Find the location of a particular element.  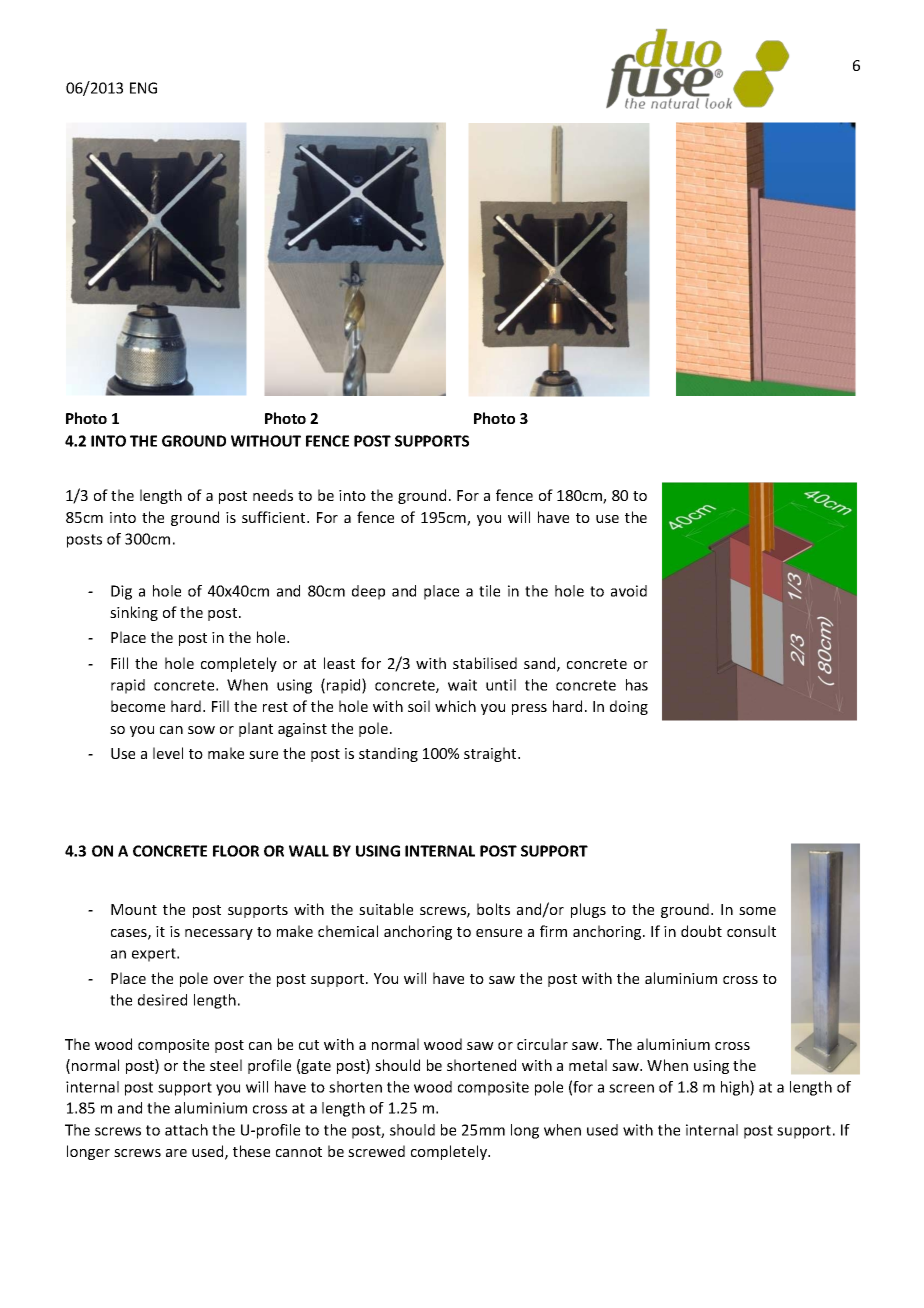

sufficient is located at coordinates (275, 517).
